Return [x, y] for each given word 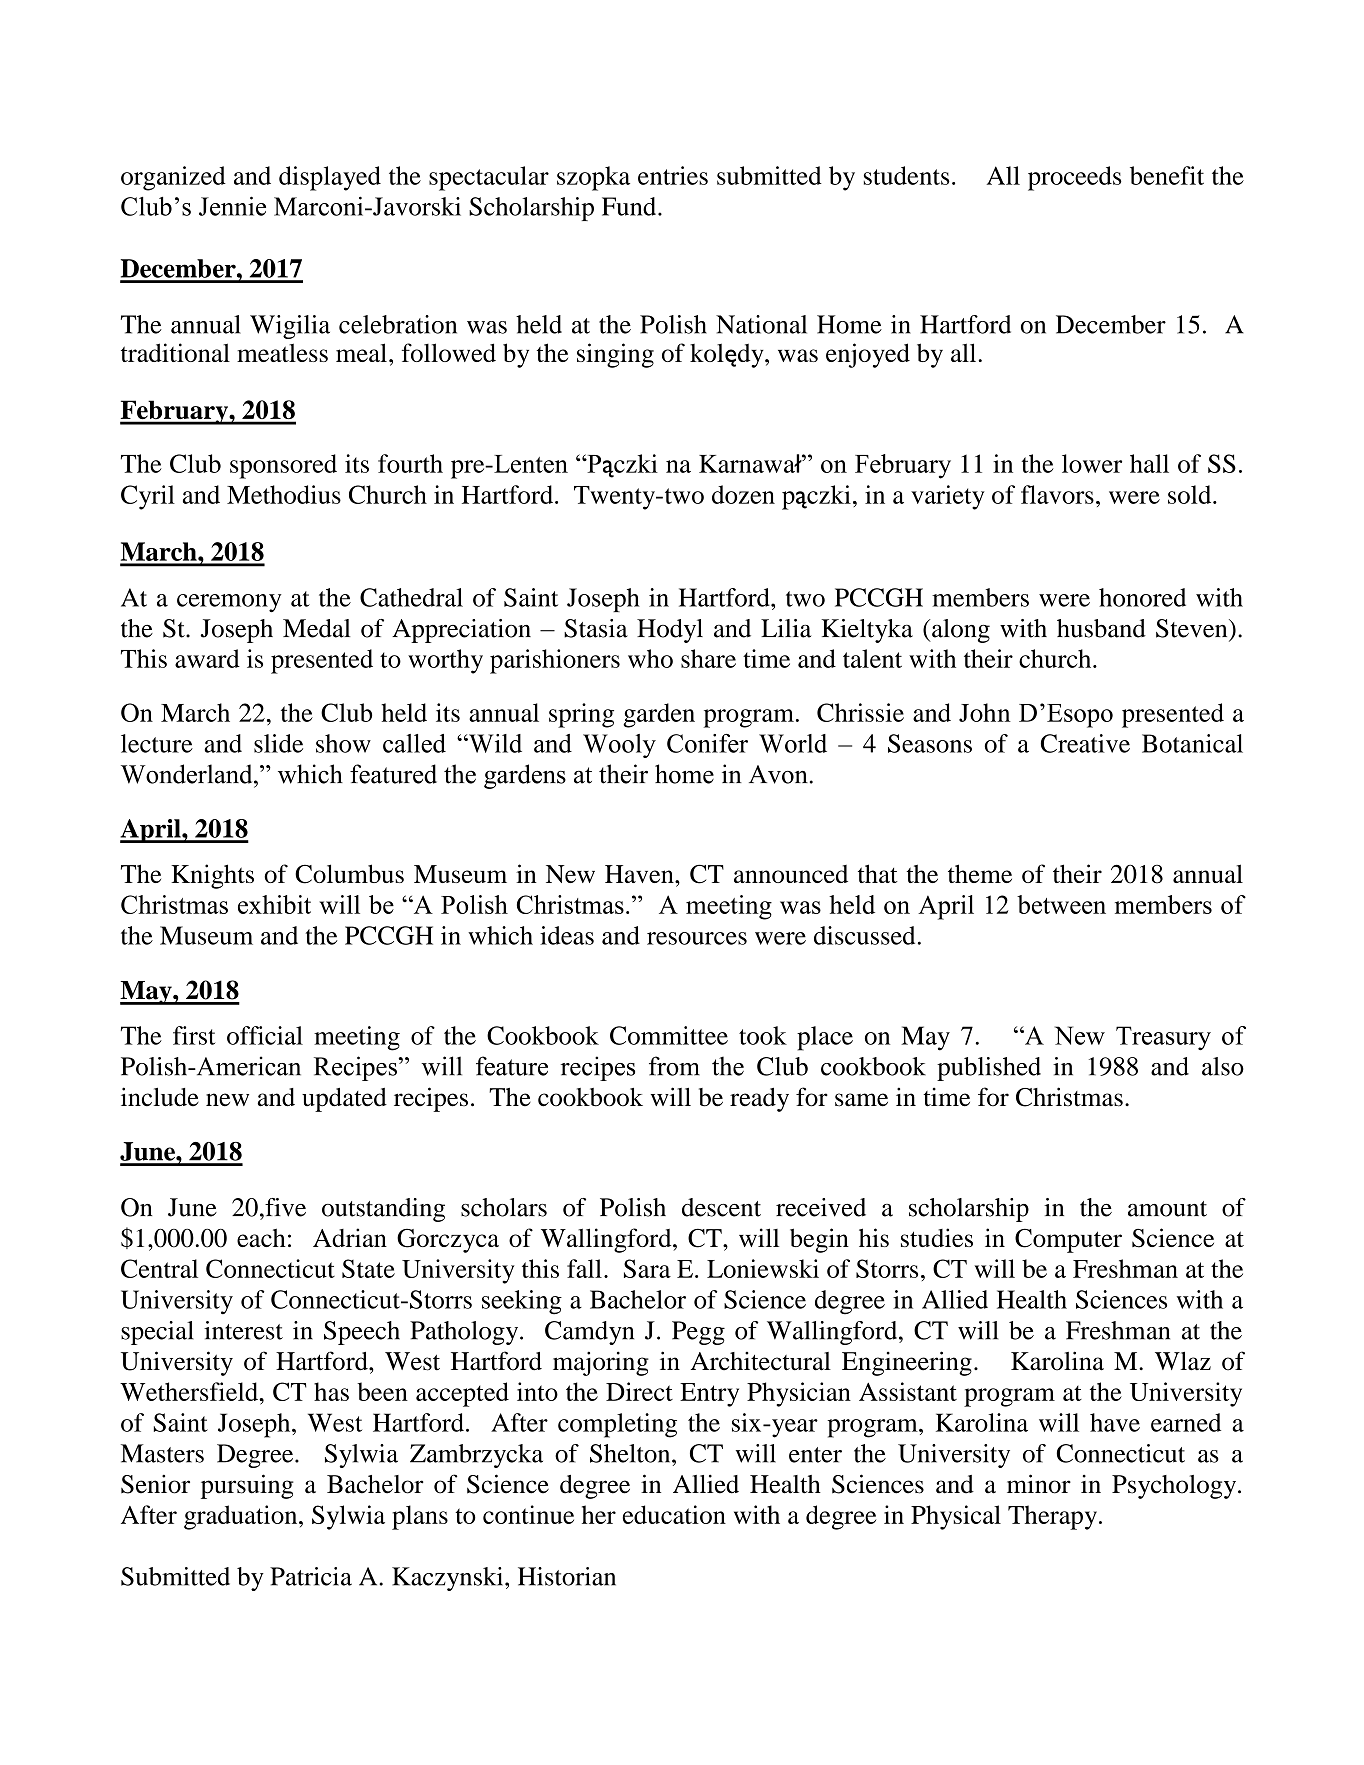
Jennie [232, 206]
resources [697, 938]
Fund [630, 206]
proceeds [1075, 178]
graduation [242, 1517]
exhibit [274, 904]
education [674, 1514]
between [1061, 904]
